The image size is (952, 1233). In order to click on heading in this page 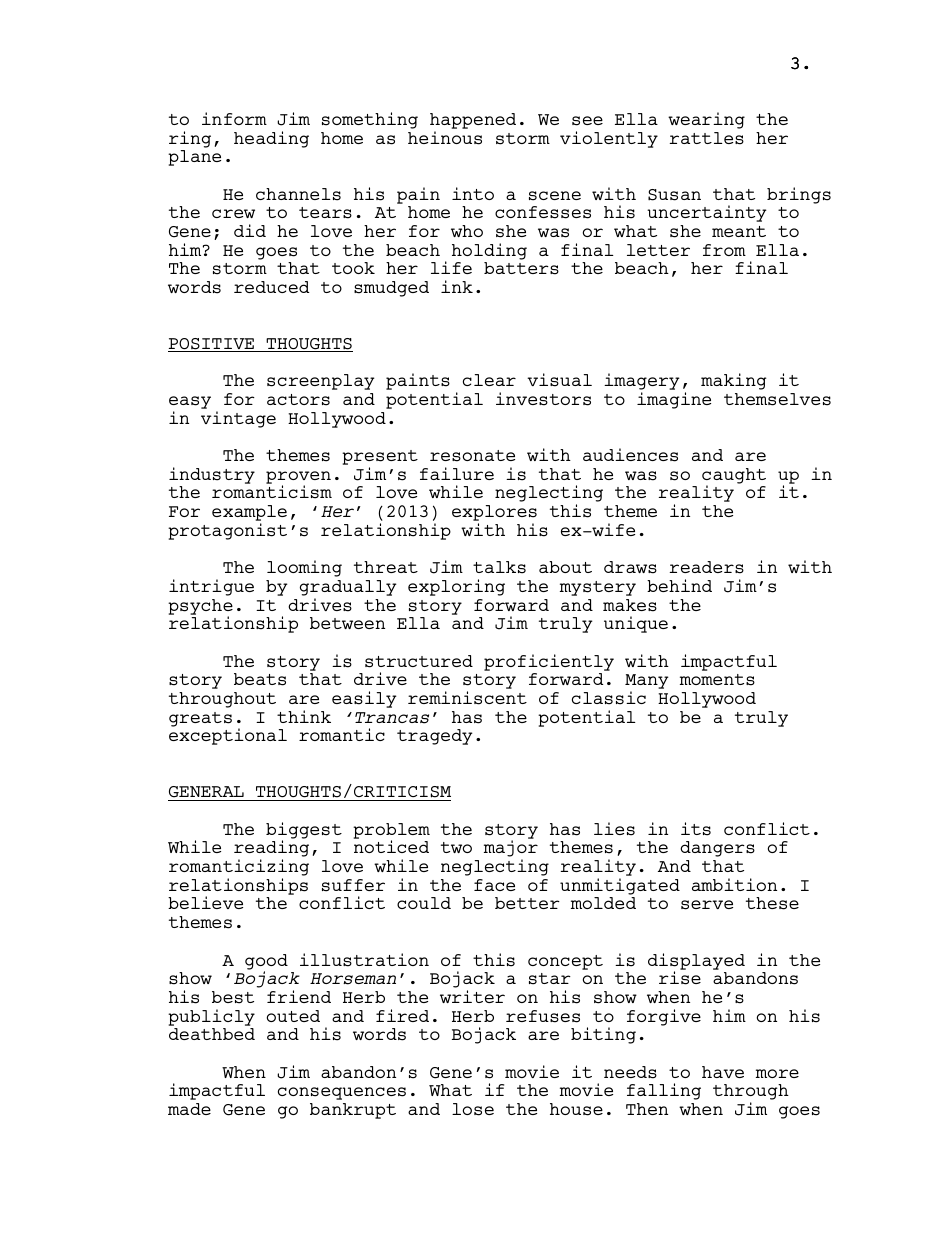, I will do `click(271, 139)`.
